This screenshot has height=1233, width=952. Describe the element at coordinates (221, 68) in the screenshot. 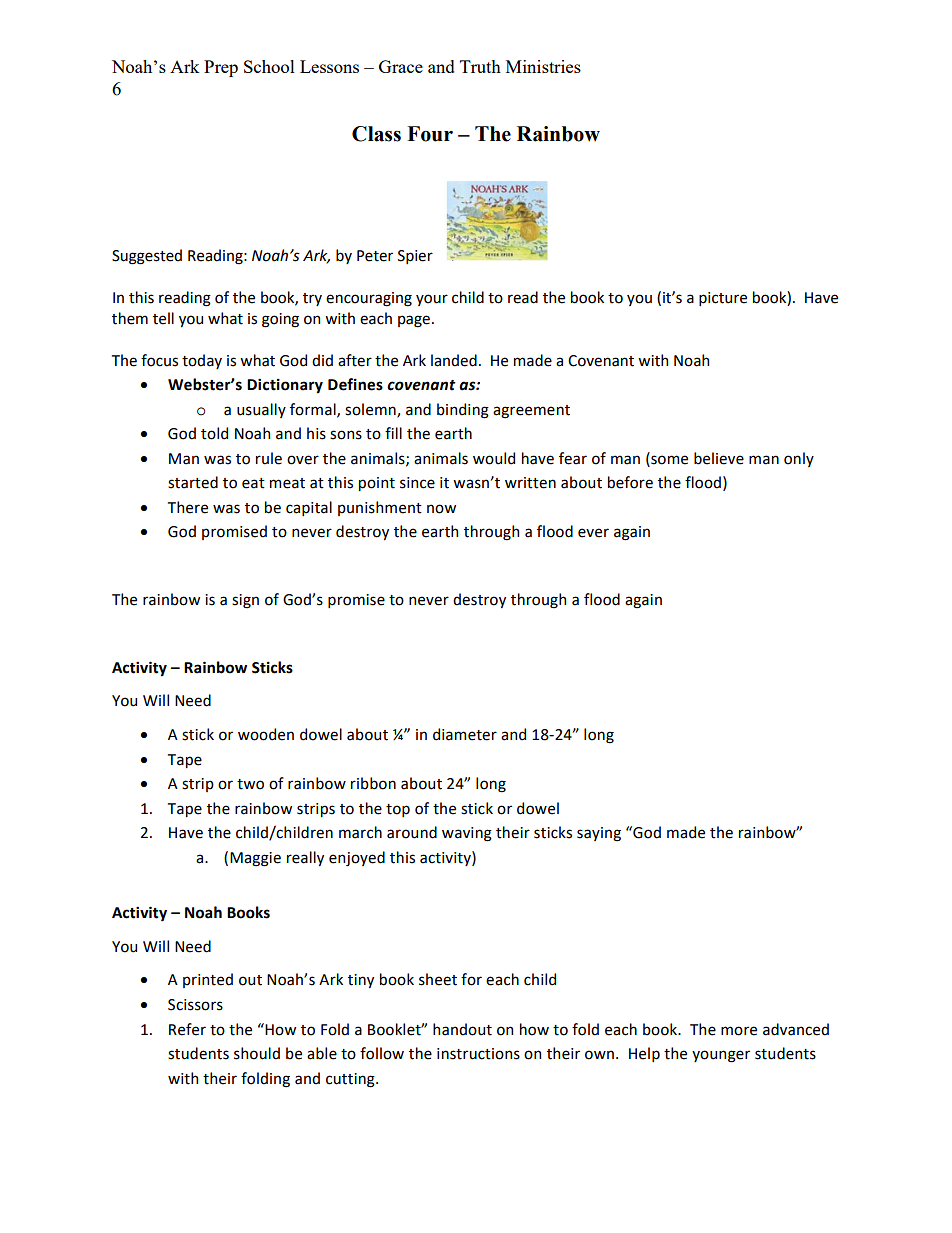

I see `Prep` at that location.
